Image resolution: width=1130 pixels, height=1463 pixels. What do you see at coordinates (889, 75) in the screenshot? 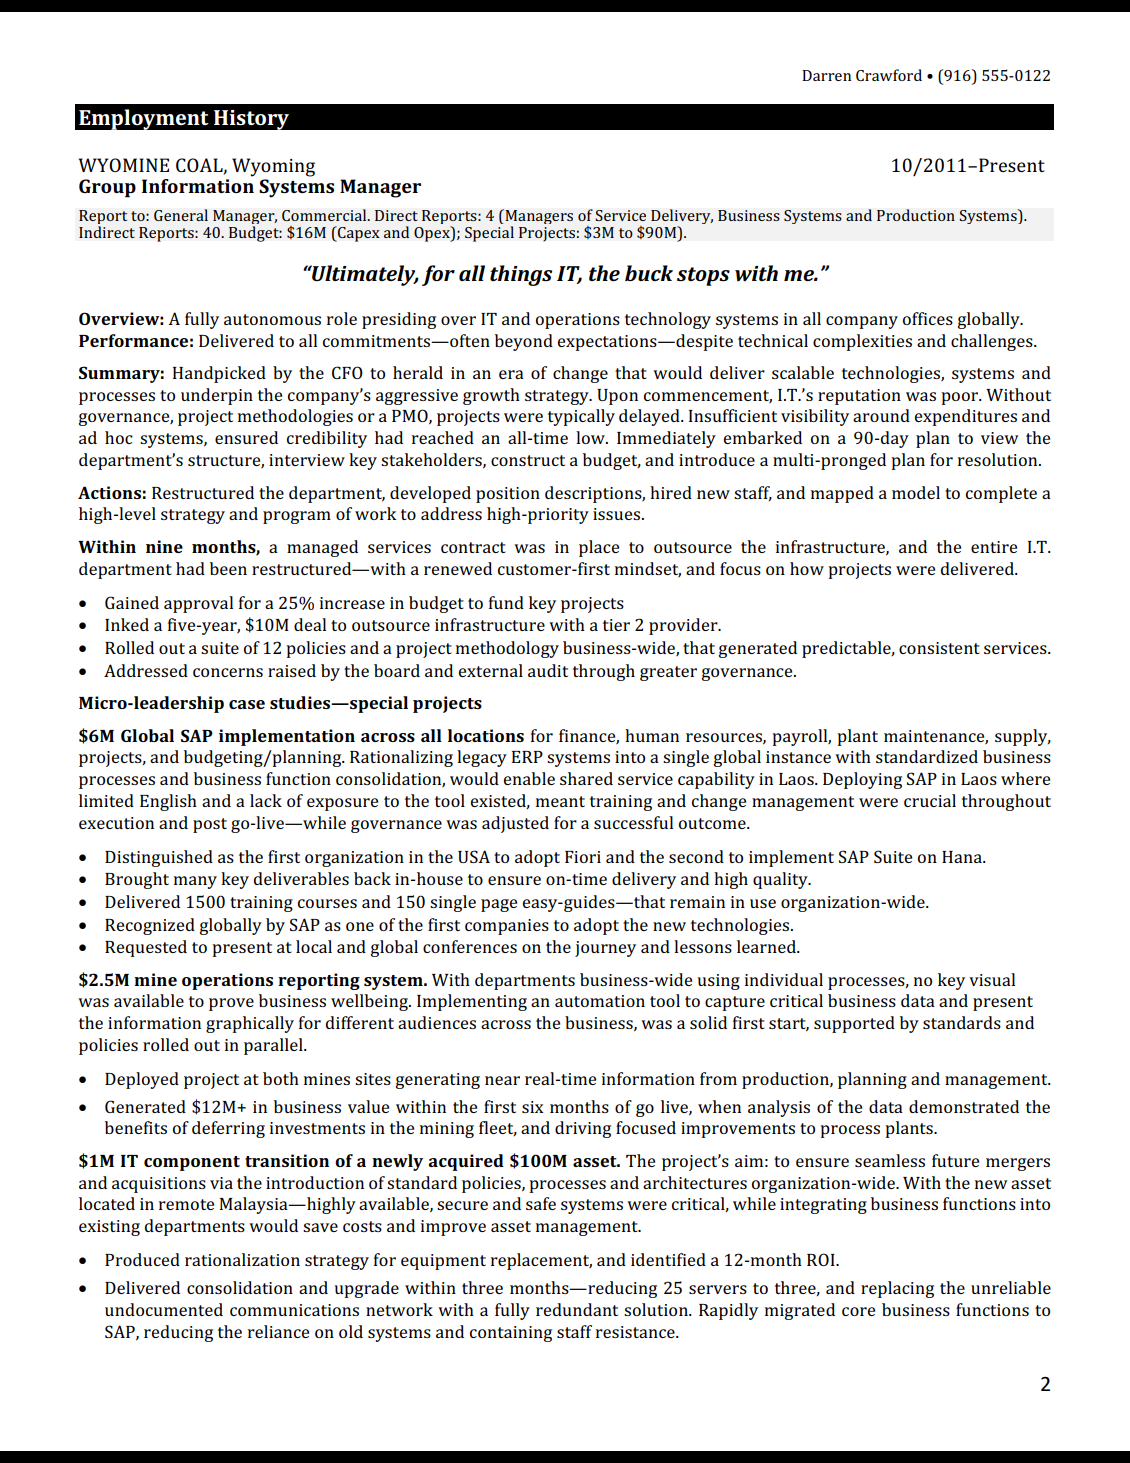
I see `Crawford` at bounding box center [889, 75].
